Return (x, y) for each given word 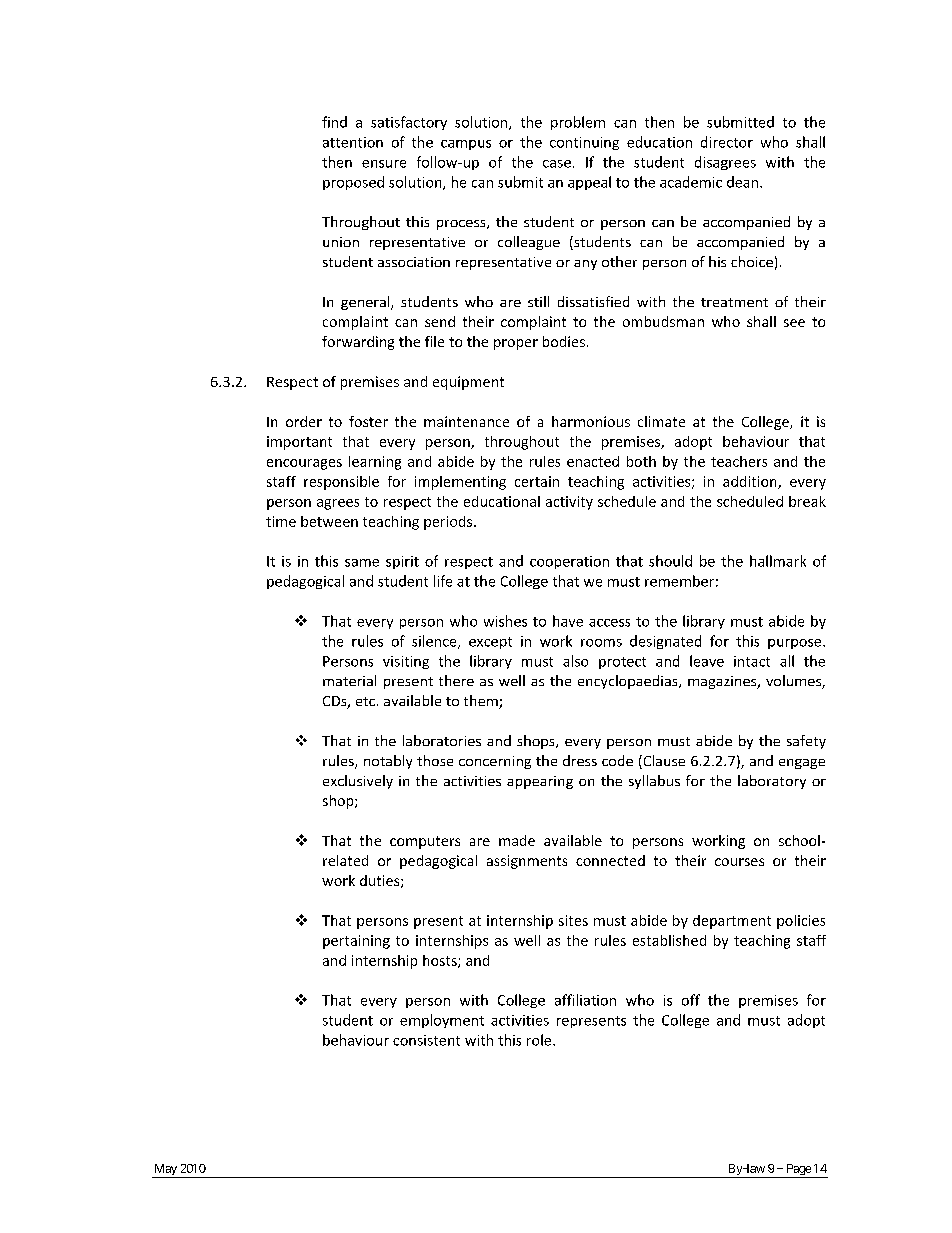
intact (752, 661)
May (165, 1171)
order (304, 421)
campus (466, 145)
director (727, 142)
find (334, 122)
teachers (739, 461)
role (540, 1040)
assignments (527, 862)
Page (798, 1171)
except (490, 643)
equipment (468, 383)
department (732, 922)
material (349, 680)
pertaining (356, 942)
